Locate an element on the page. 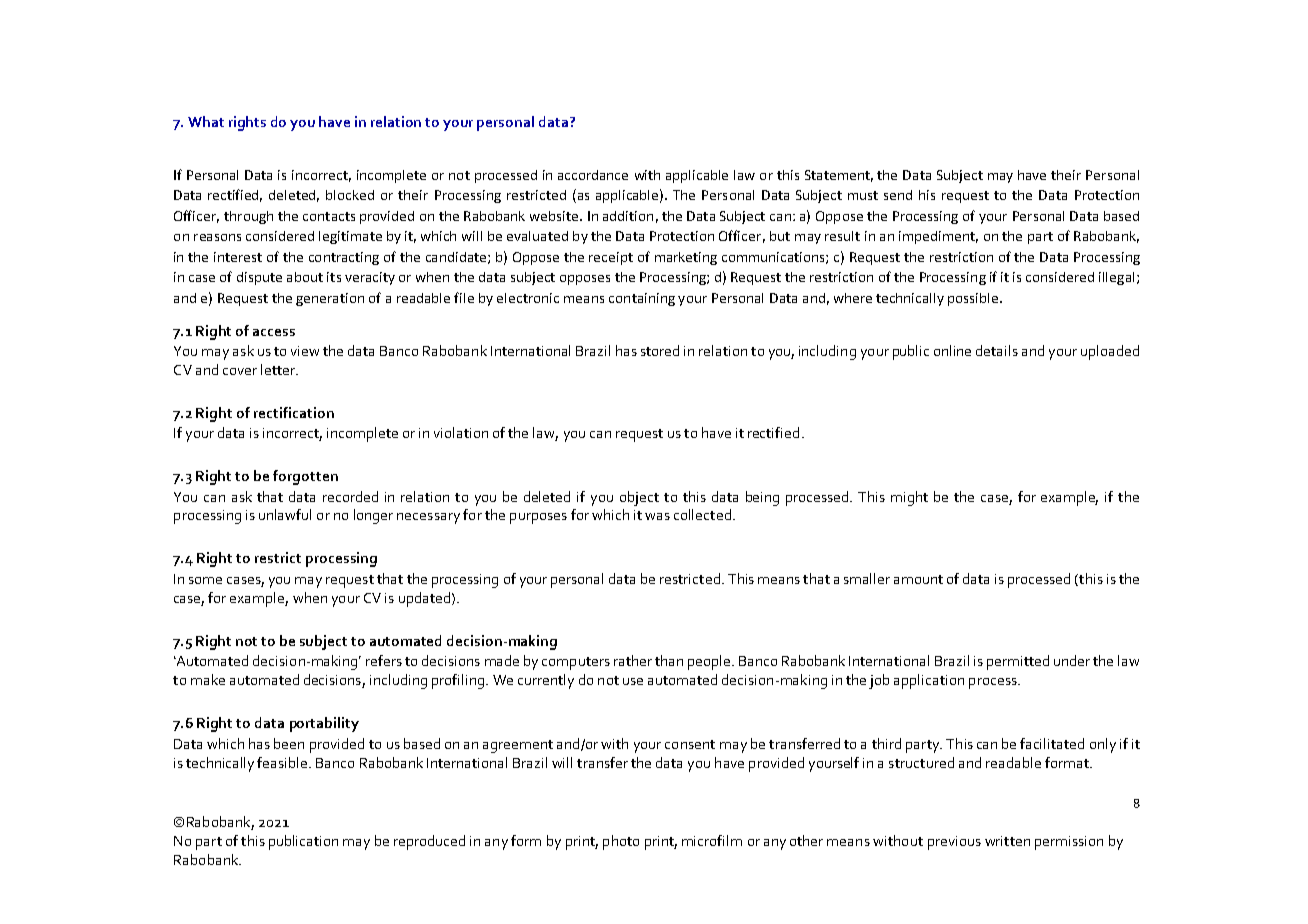 Image resolution: width=1308 pixels, height=924 pixels. refers is located at coordinates (384, 660).
